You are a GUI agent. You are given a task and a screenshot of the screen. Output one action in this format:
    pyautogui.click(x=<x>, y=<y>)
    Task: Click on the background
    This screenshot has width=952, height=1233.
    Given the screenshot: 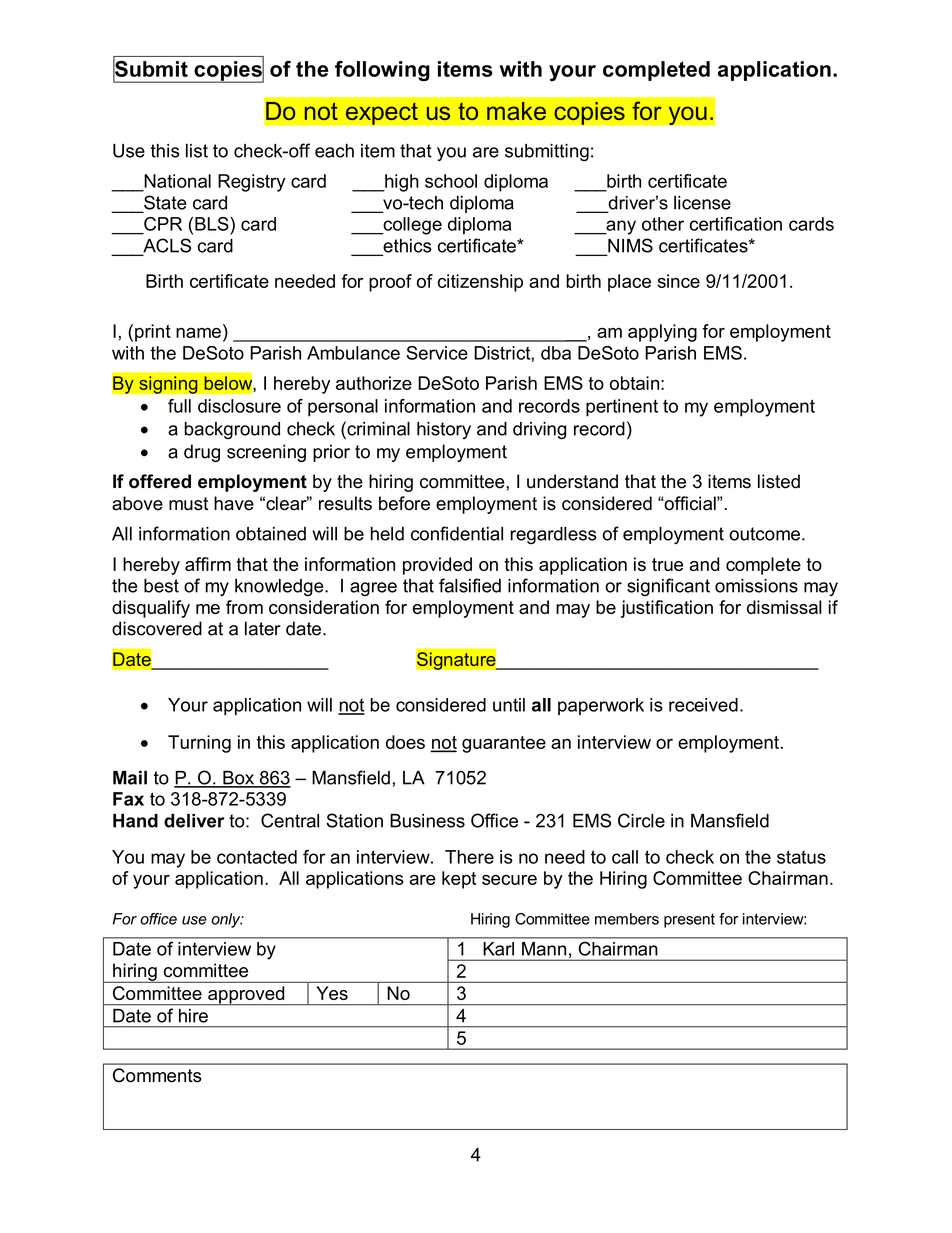 What is the action you would take?
    pyautogui.click(x=232, y=431)
